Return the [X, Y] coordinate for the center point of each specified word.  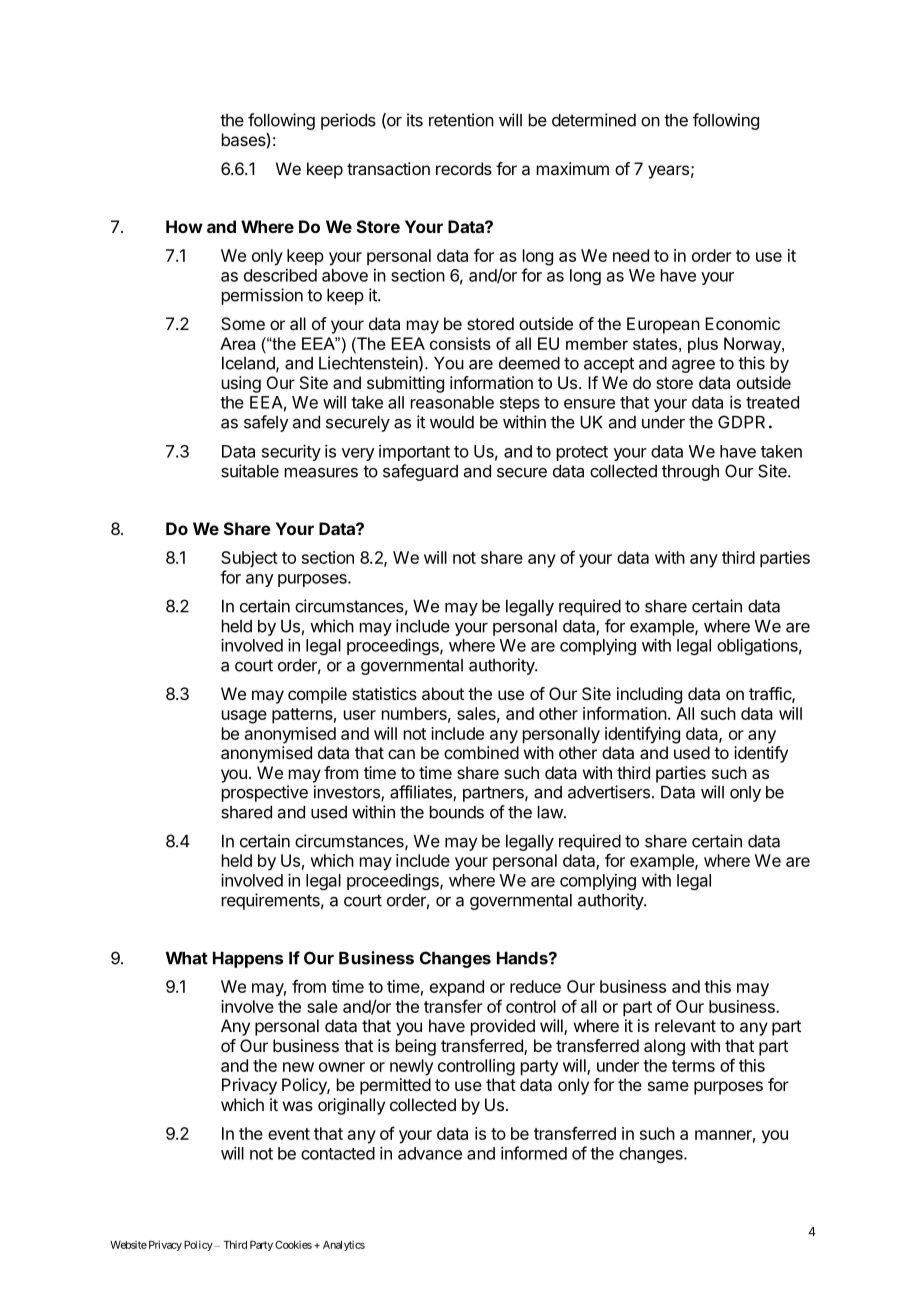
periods [348, 121]
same [668, 1086]
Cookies [293, 1244]
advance [430, 1153]
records [464, 168]
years [668, 172]
